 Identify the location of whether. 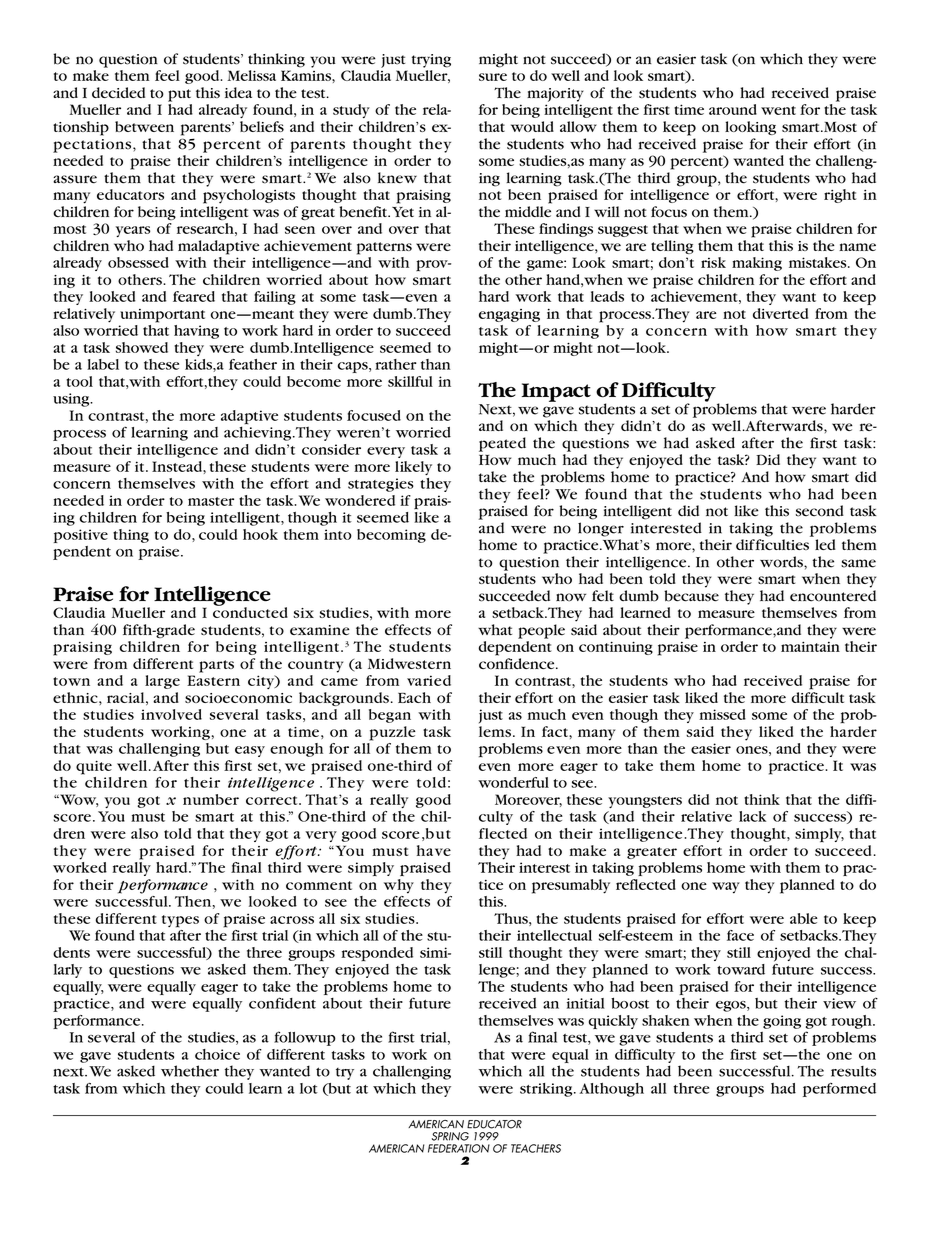
(190, 1071).
